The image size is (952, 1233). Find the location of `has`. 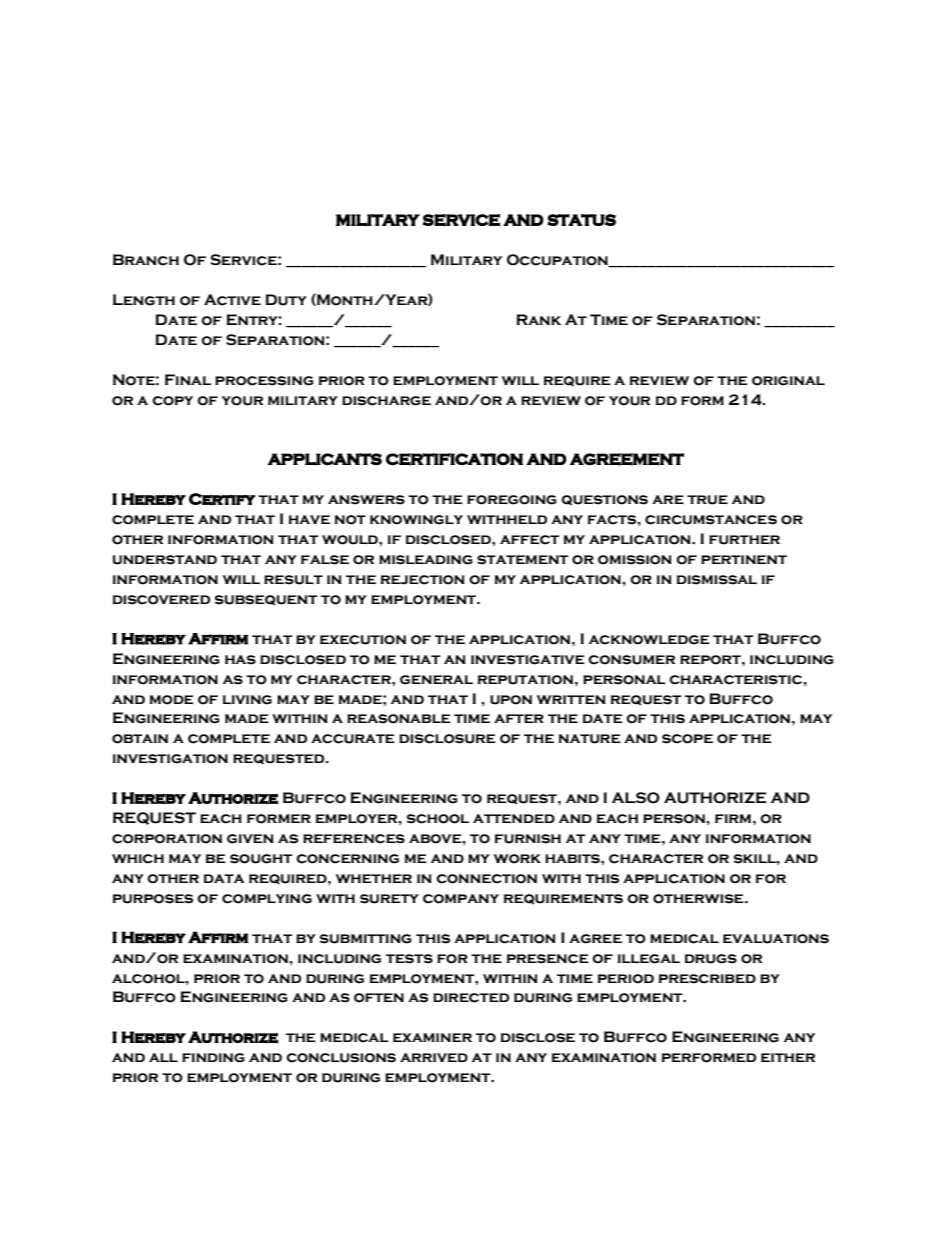

has is located at coordinates (240, 660).
